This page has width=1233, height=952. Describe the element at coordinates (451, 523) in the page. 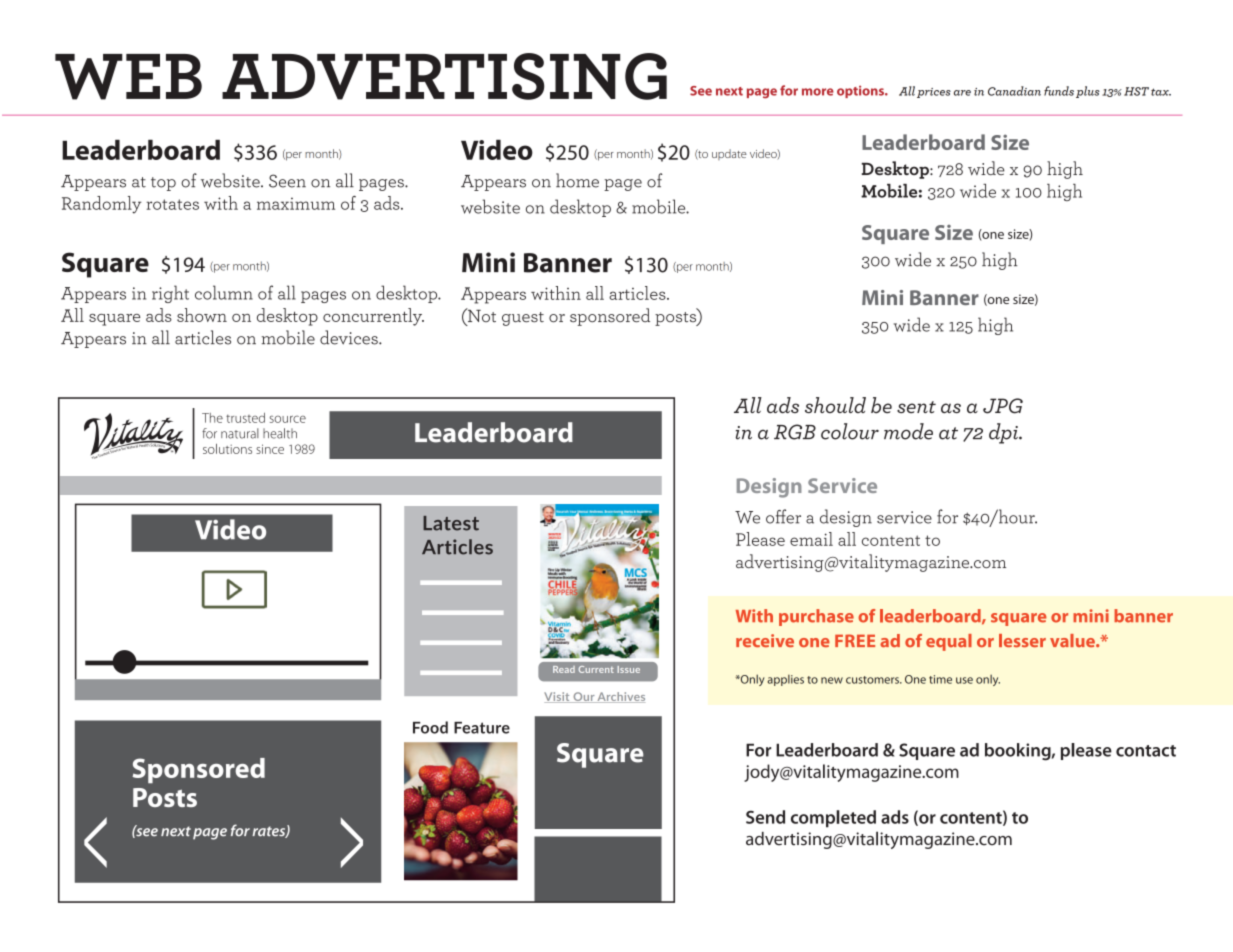

I see `Latest` at that location.
